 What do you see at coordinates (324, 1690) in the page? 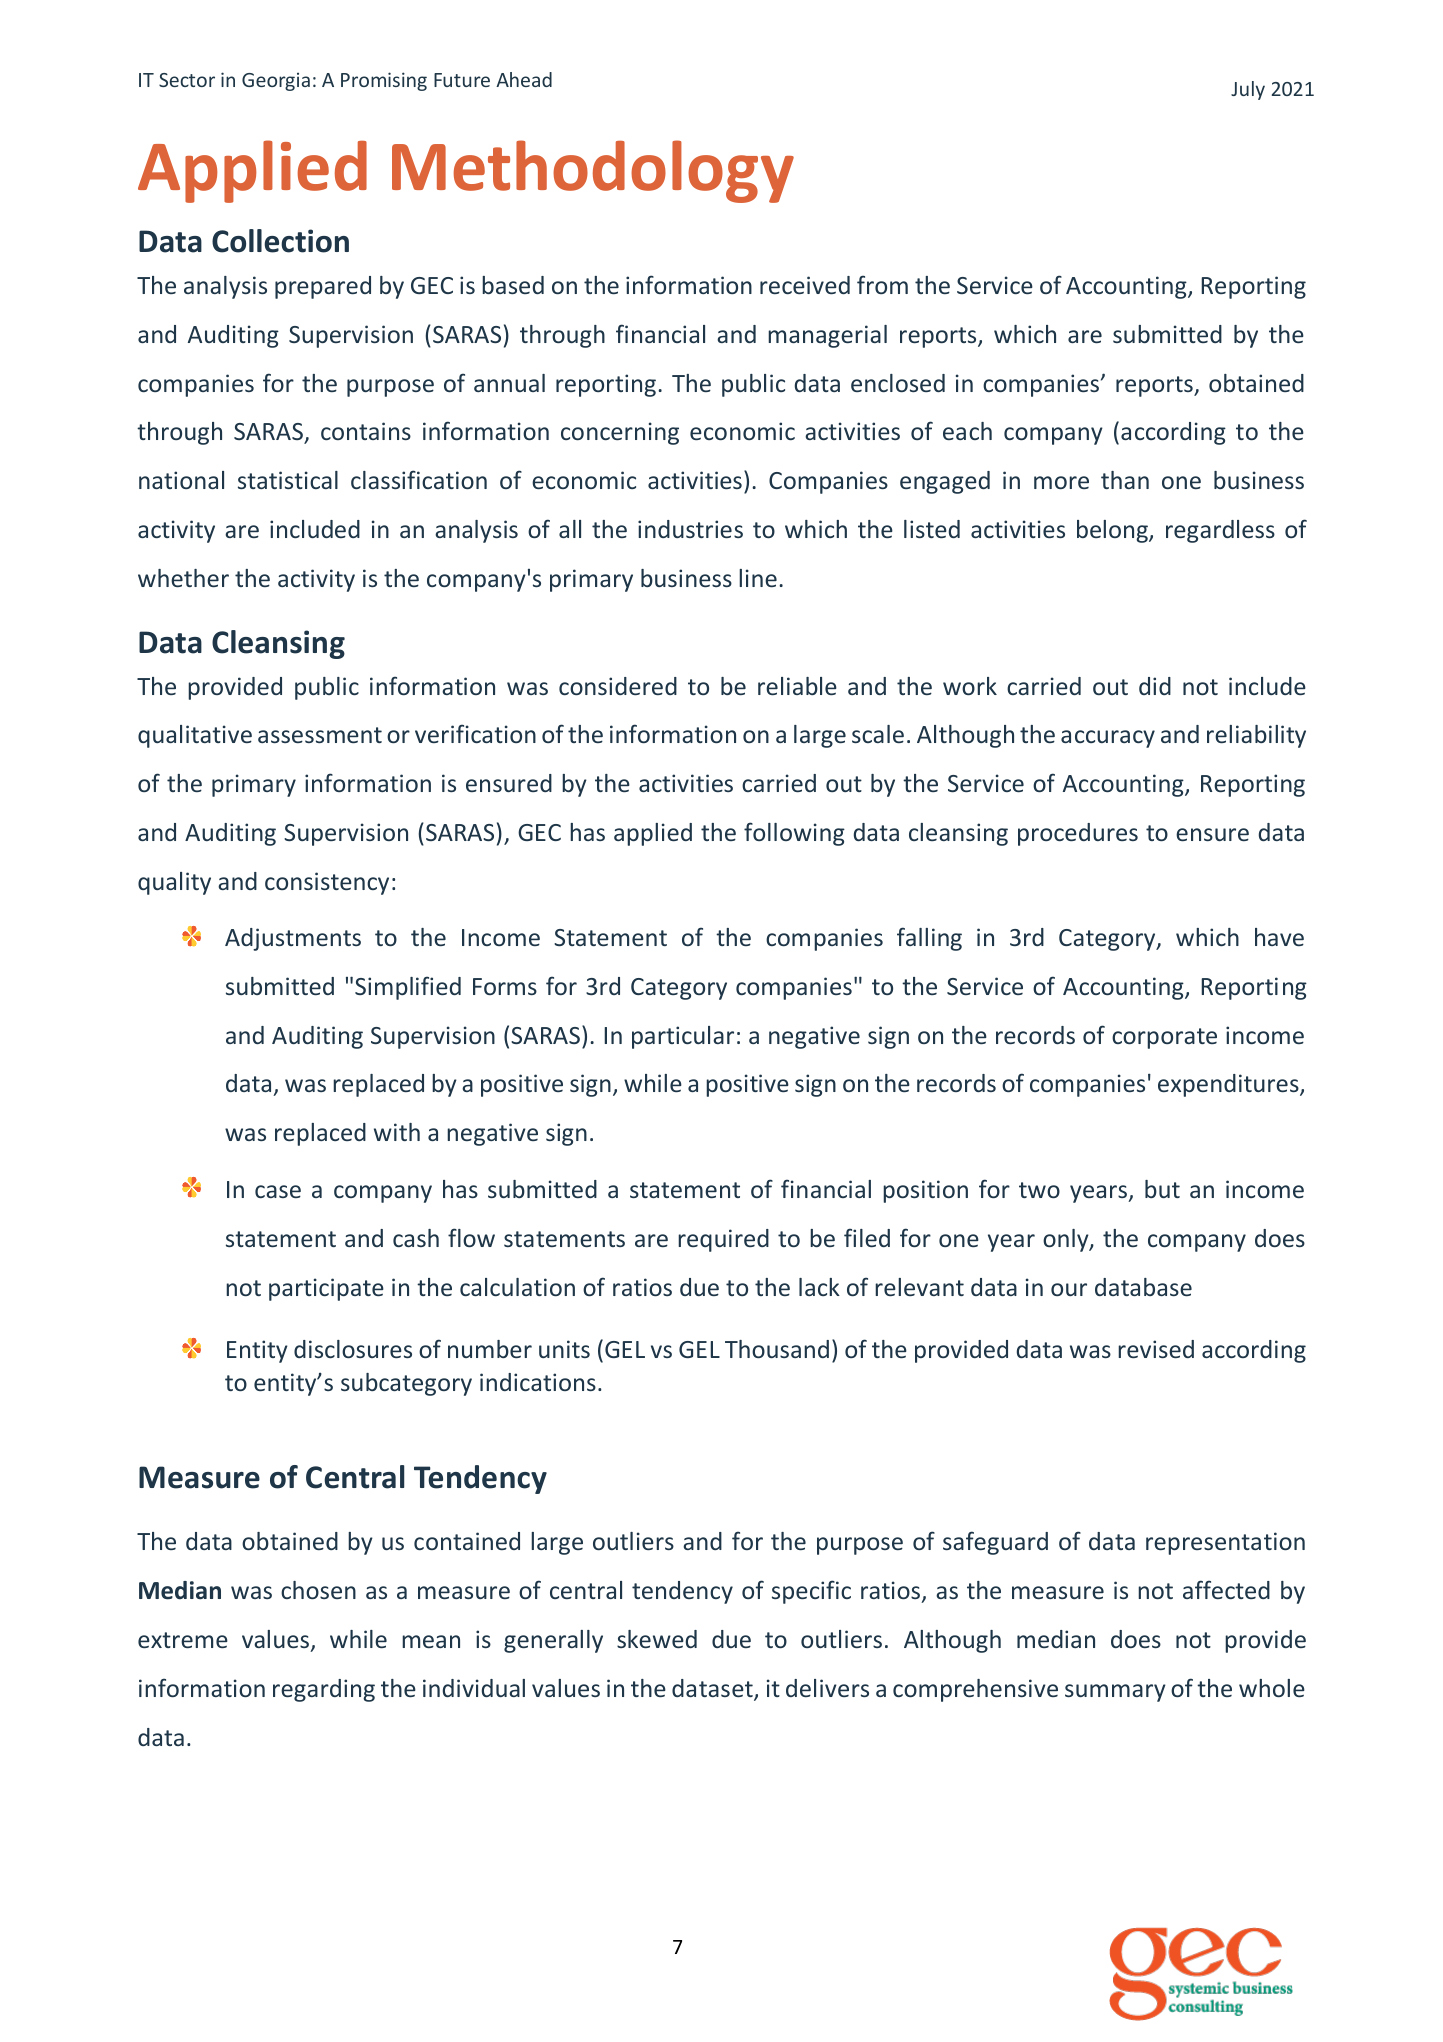
I see `regarding` at bounding box center [324, 1690].
